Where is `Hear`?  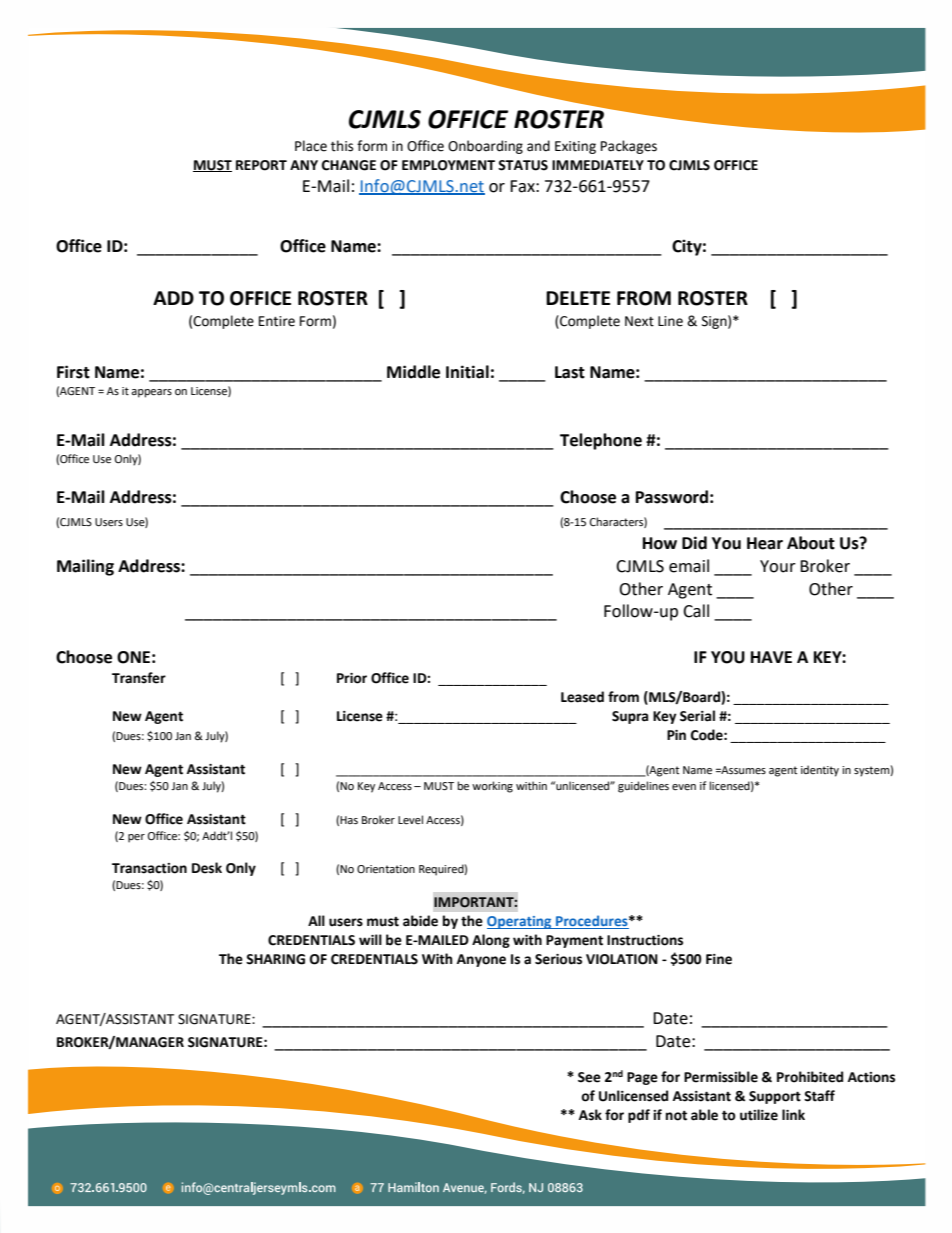 Hear is located at coordinates (765, 543).
